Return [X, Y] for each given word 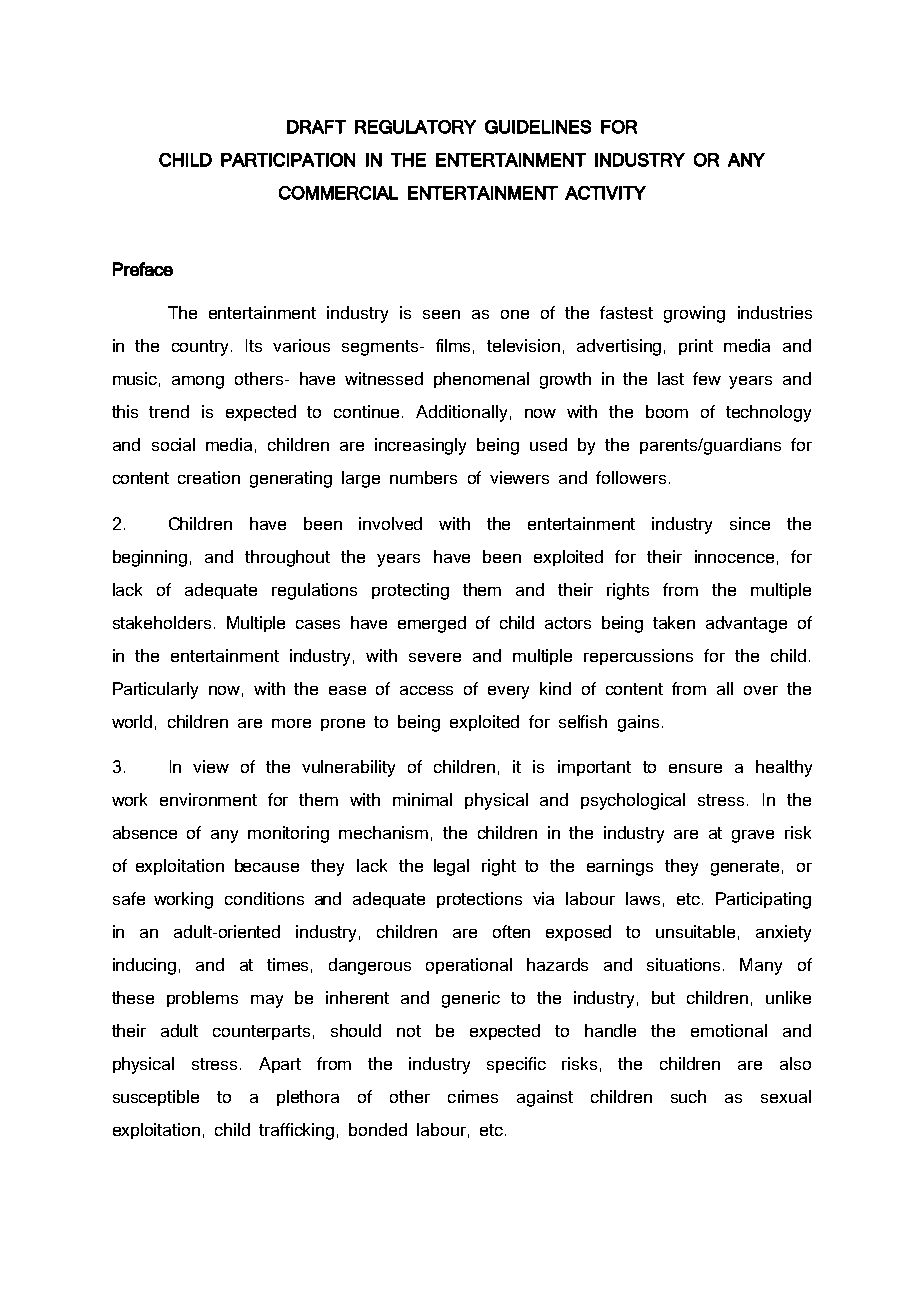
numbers [423, 477]
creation [209, 477]
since [750, 523]
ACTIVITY [605, 193]
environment [208, 799]
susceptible [156, 1098]
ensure [695, 768]
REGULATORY [415, 127]
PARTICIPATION [288, 160]
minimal [422, 799]
